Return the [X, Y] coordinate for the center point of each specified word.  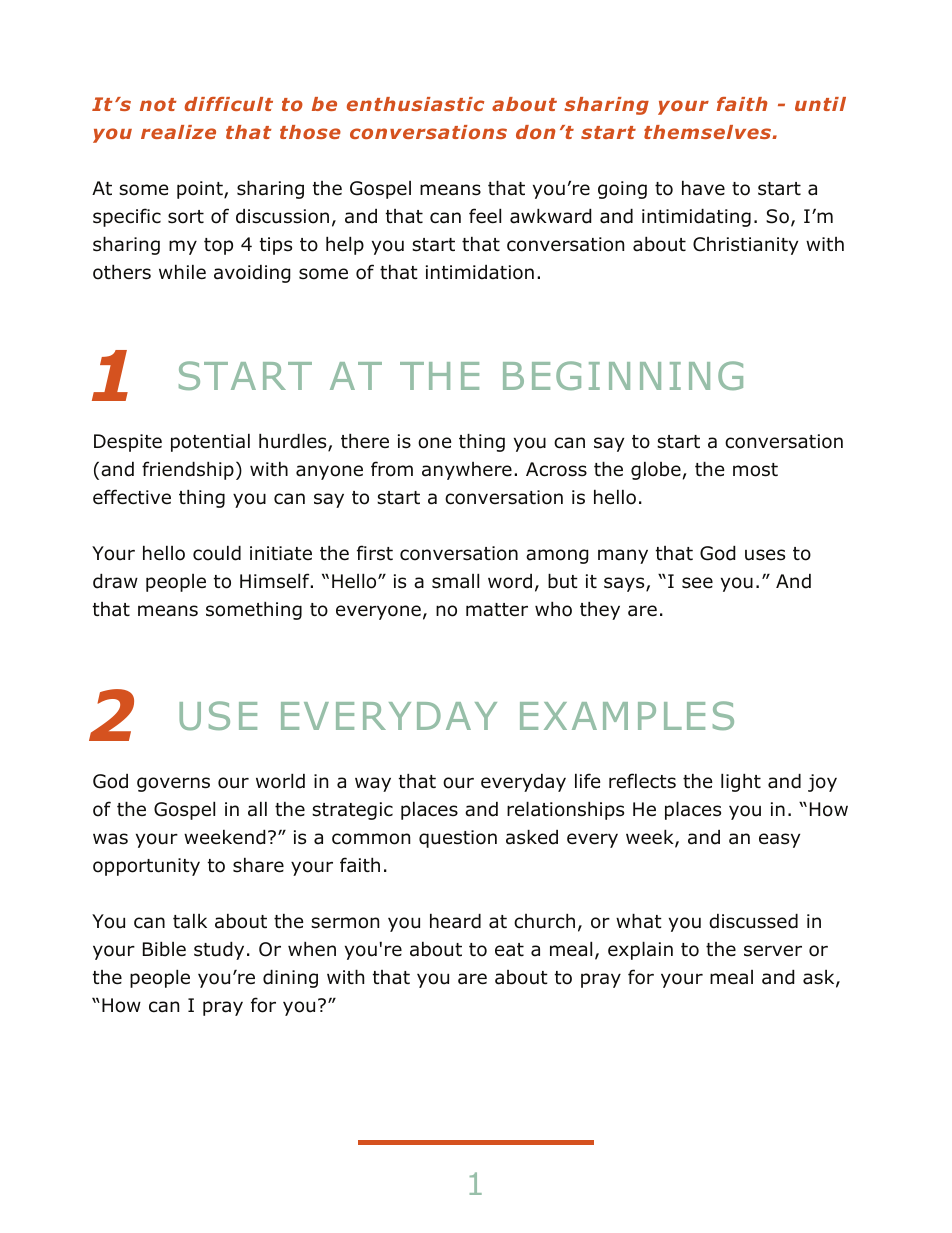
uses [765, 555]
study [219, 950]
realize [178, 132]
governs [173, 784]
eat [509, 950]
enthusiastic [415, 104]
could [217, 553]
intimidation [480, 272]
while [182, 272]
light [741, 782]
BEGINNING [623, 375]
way [373, 784]
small [455, 581]
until [820, 104]
